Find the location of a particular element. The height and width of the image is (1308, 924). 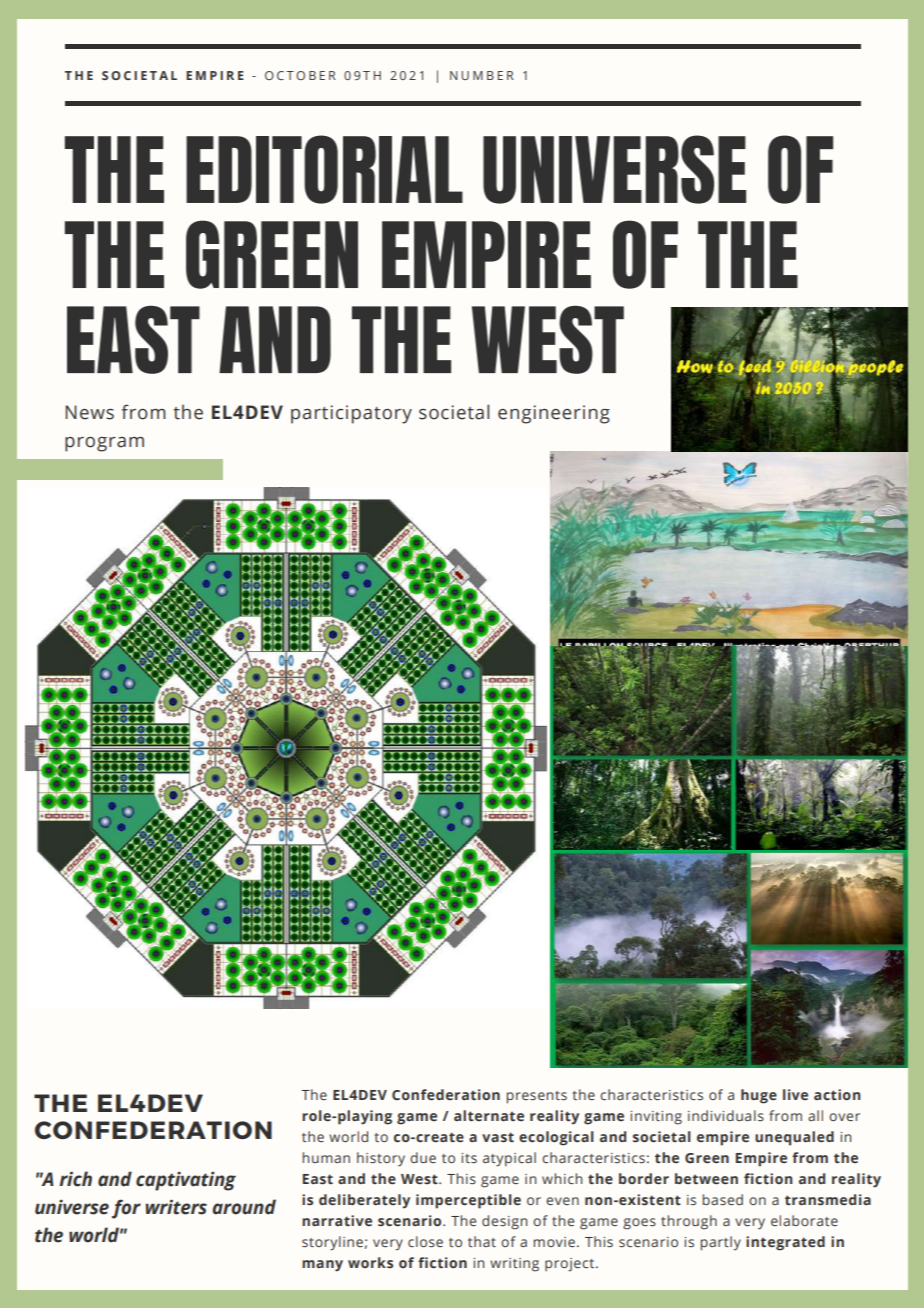

ecological is located at coordinates (556, 1138).
